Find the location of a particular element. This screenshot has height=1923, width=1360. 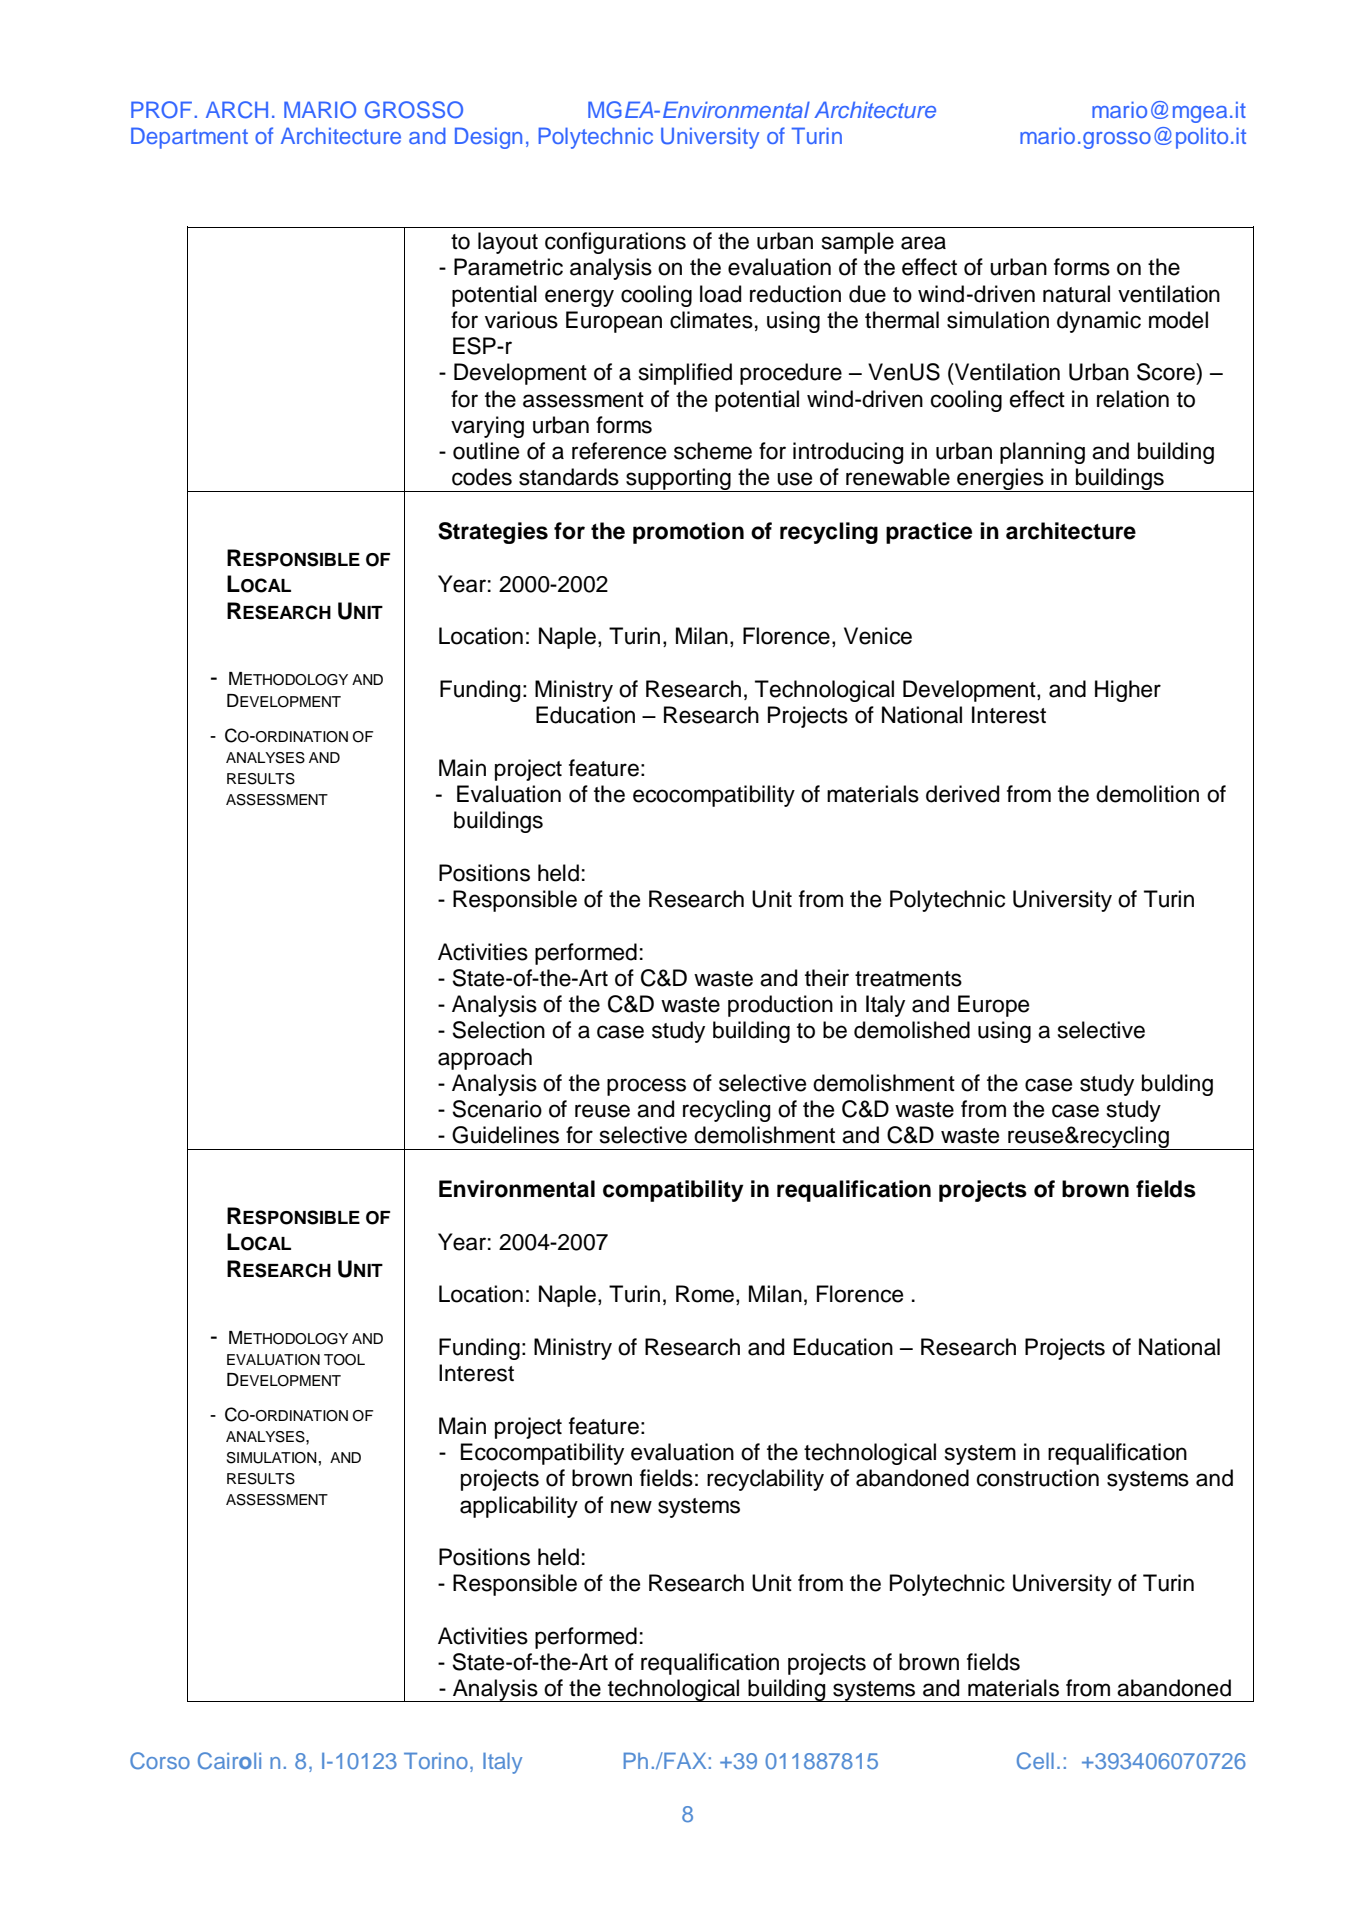

Rome is located at coordinates (705, 1294).
